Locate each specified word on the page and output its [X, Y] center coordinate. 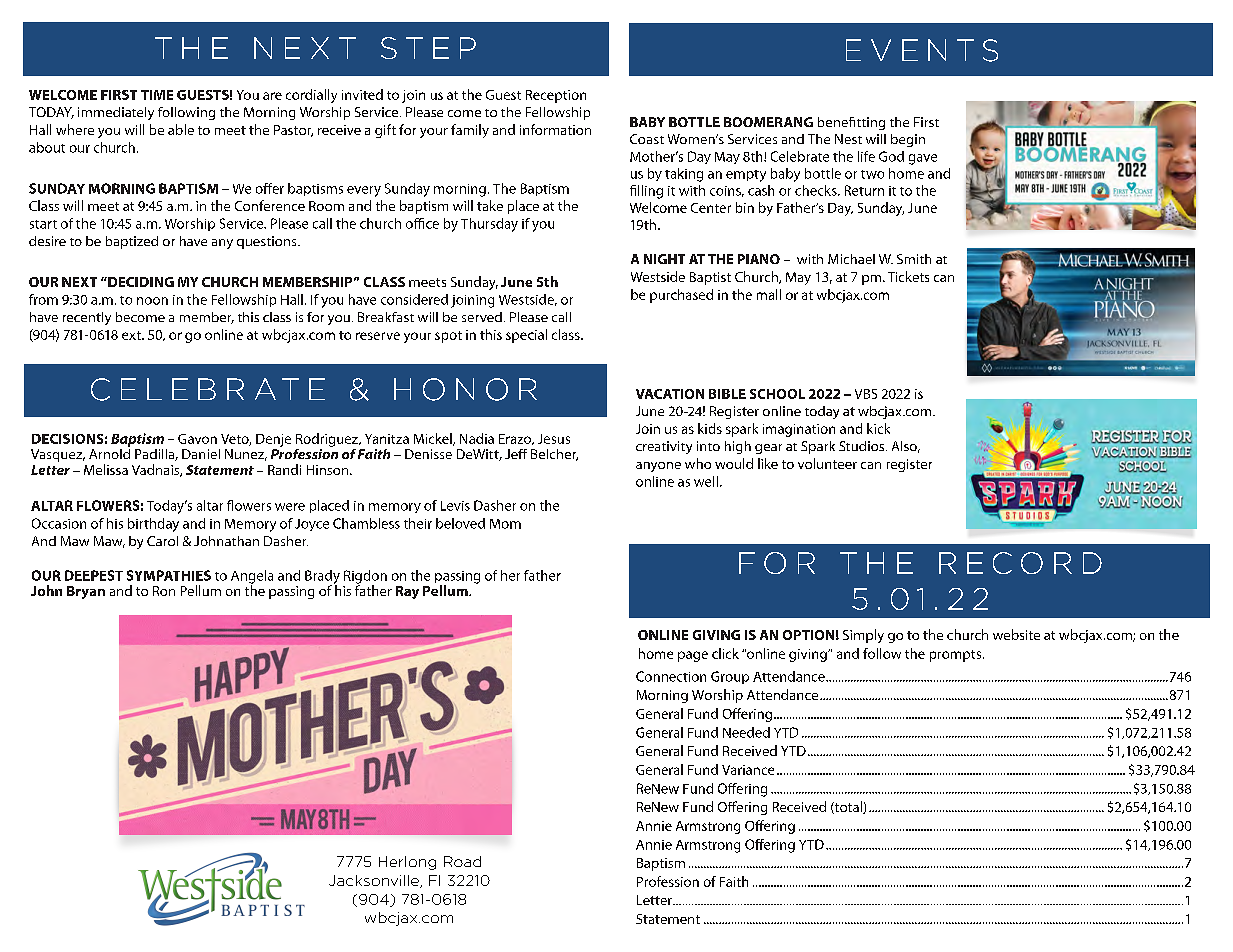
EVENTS [922, 50]
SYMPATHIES [169, 575]
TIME [157, 95]
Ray [407, 592]
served [482, 317]
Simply [863, 636]
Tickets [908, 276]
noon [152, 301]
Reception [556, 96]
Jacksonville [375, 881]
